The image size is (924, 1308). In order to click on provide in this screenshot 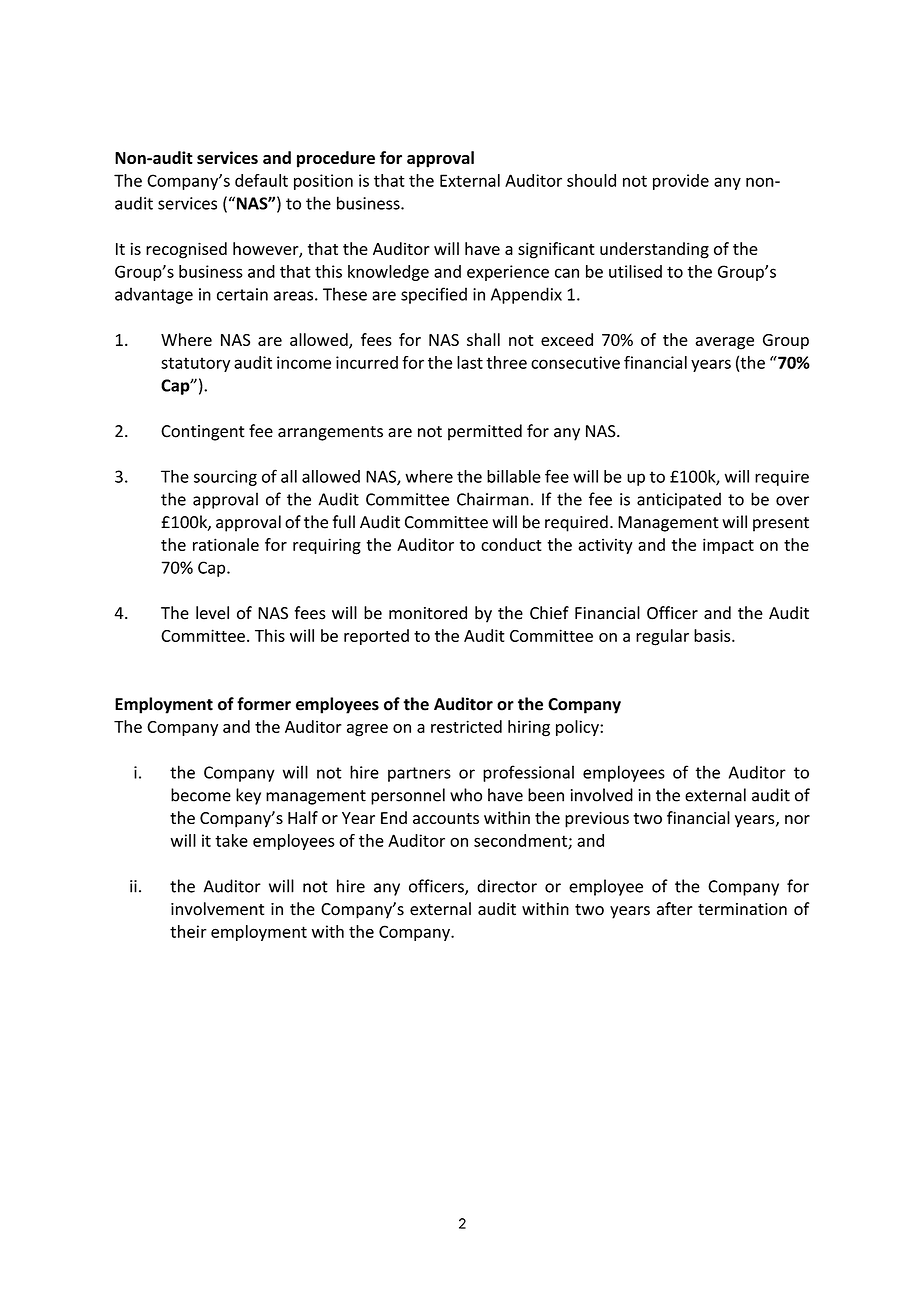, I will do `click(681, 182)`.
